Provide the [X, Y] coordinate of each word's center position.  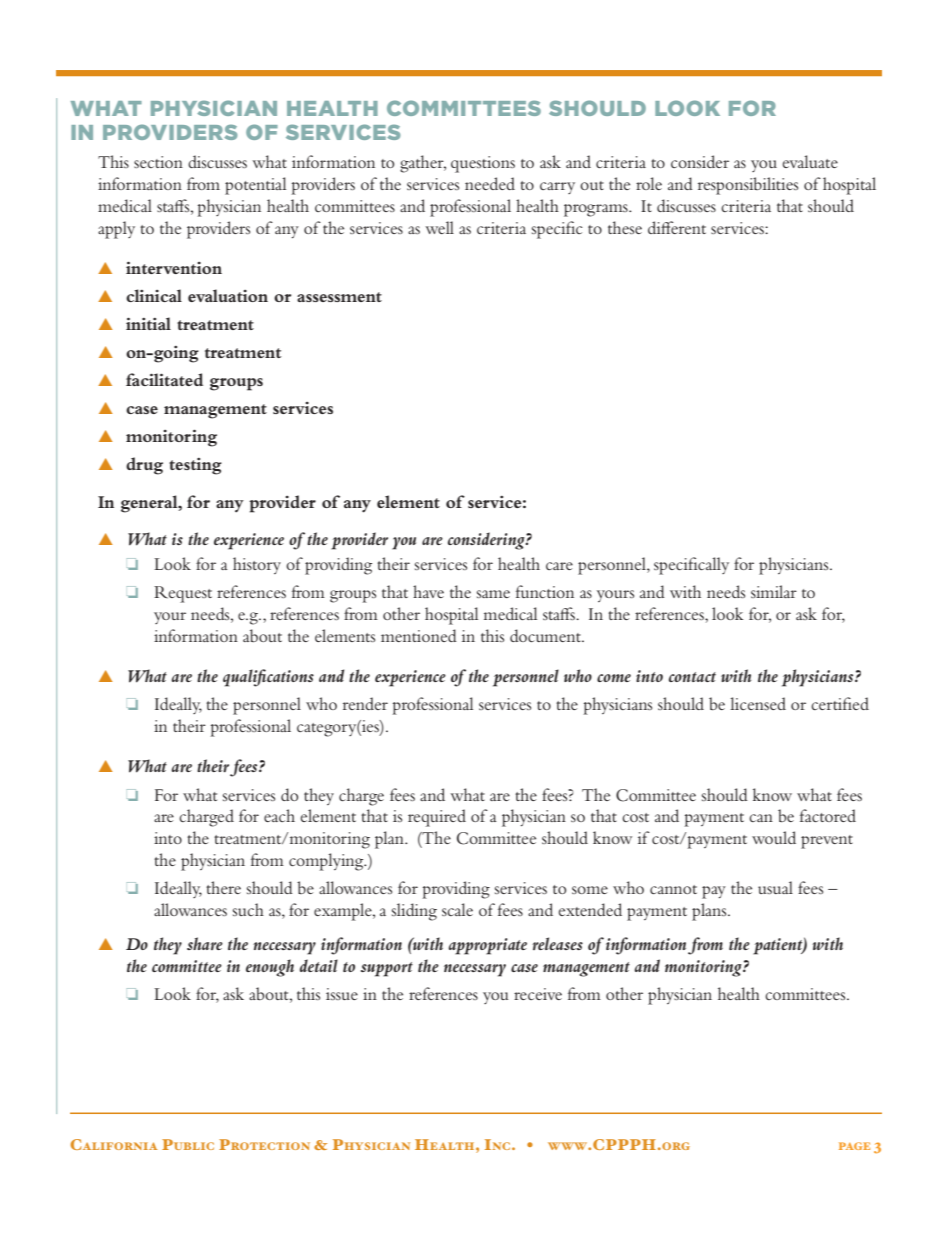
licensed [758, 703]
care [559, 566]
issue [342, 994]
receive [538, 994]
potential [255, 186]
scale [457, 909]
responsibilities [748, 186]
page [854, 1146]
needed [490, 183]
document [546, 635]
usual [775, 887]
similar [774, 591]
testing [195, 466]
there [223, 887]
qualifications [268, 678]
